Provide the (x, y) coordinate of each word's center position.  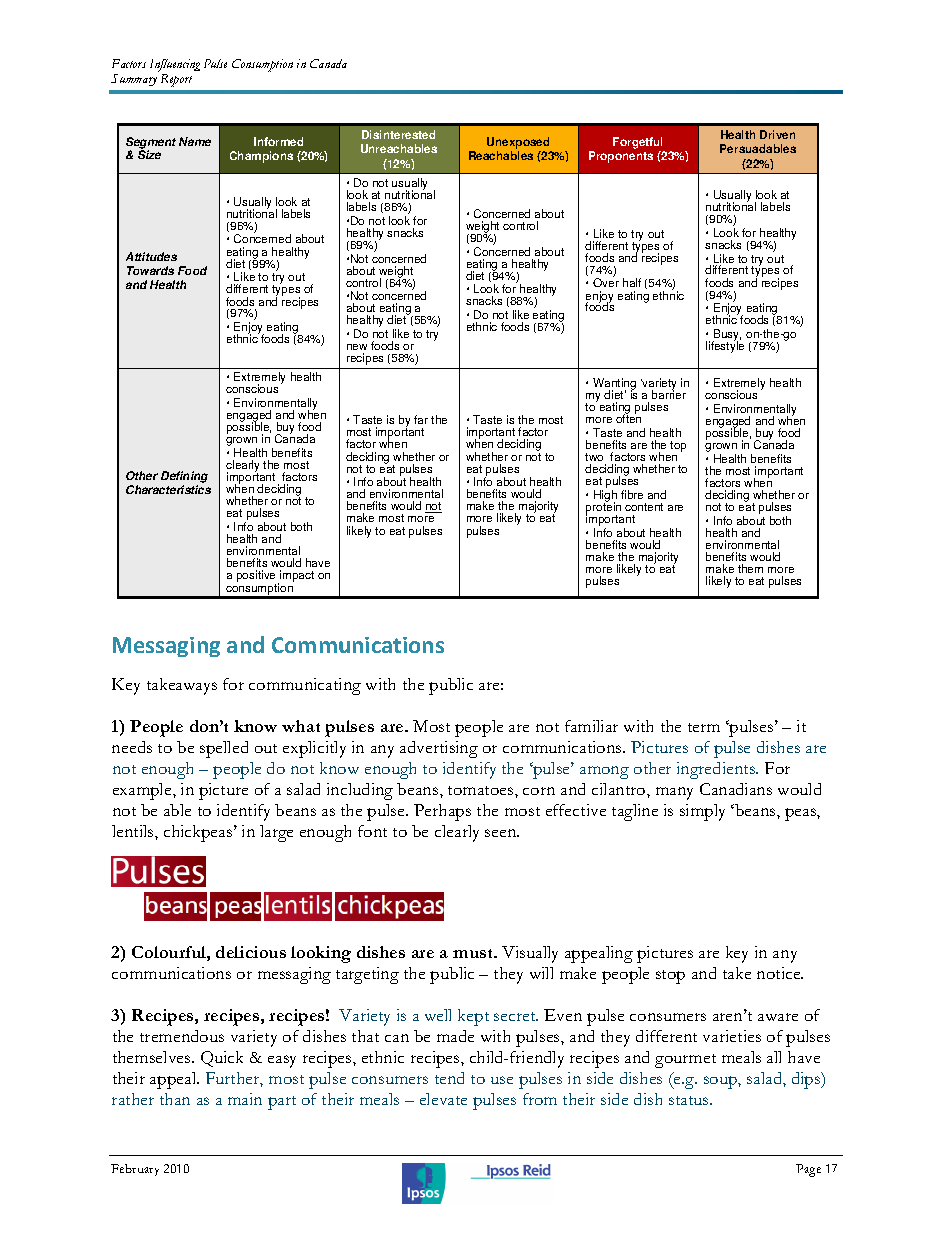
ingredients (717, 770)
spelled (224, 749)
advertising (439, 749)
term (704, 727)
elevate (443, 1099)
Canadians (736, 789)
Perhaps (442, 812)
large (276, 833)
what (301, 726)
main (245, 1099)
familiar (591, 726)
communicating (305, 686)
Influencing (175, 65)
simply (702, 812)
